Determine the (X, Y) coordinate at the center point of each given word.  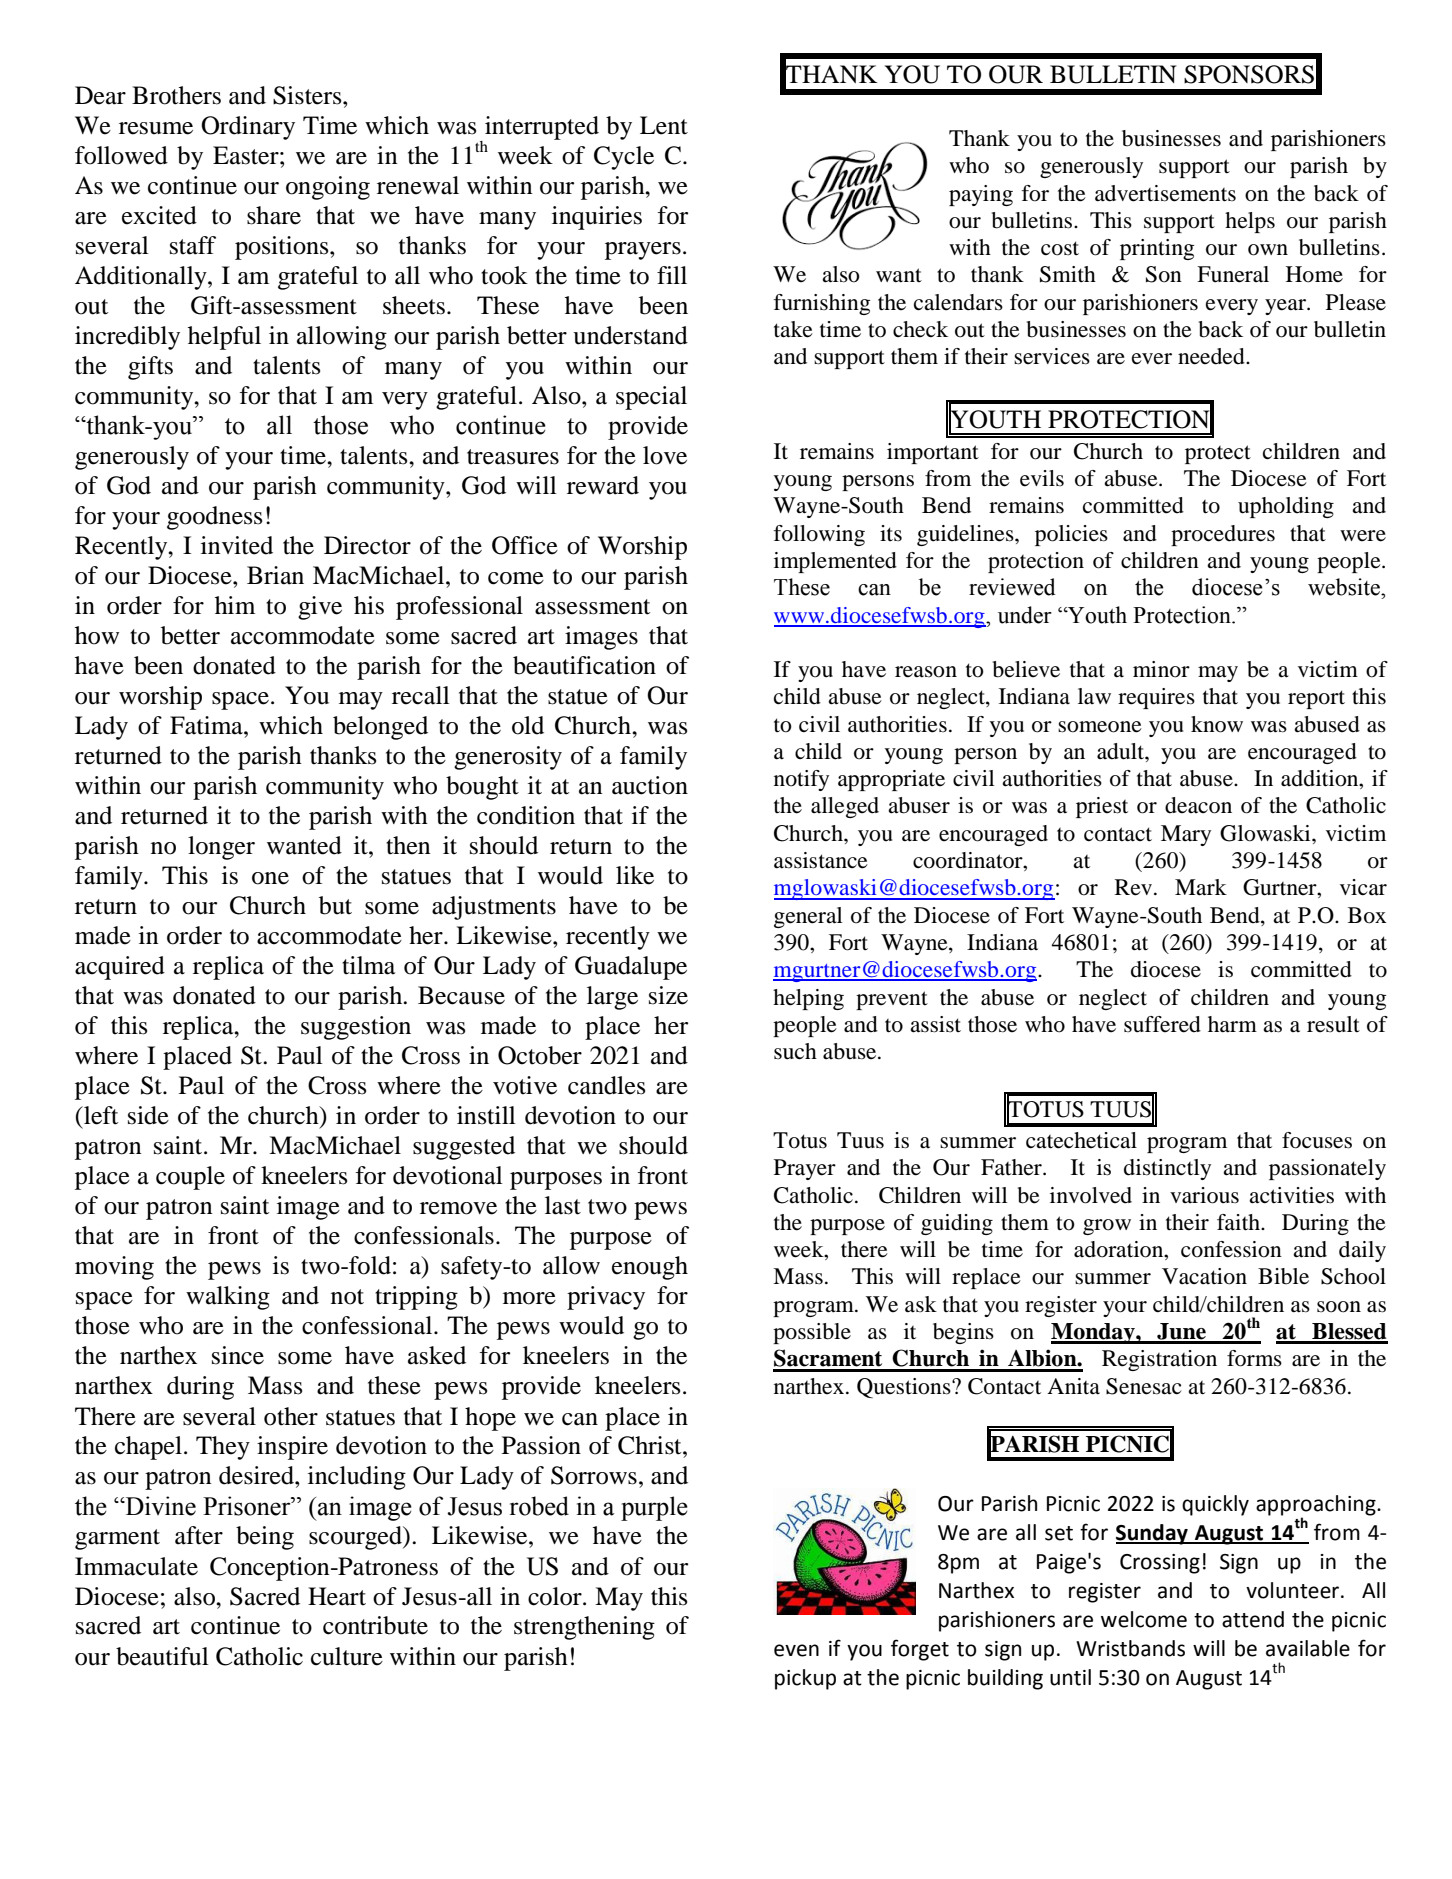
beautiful (162, 1656)
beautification (584, 665)
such (795, 1051)
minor (1161, 669)
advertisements (1165, 193)
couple (190, 1178)
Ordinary (248, 128)
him (235, 605)
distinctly (1167, 1169)
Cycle (624, 158)
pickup (805, 1679)
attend (1253, 1619)
